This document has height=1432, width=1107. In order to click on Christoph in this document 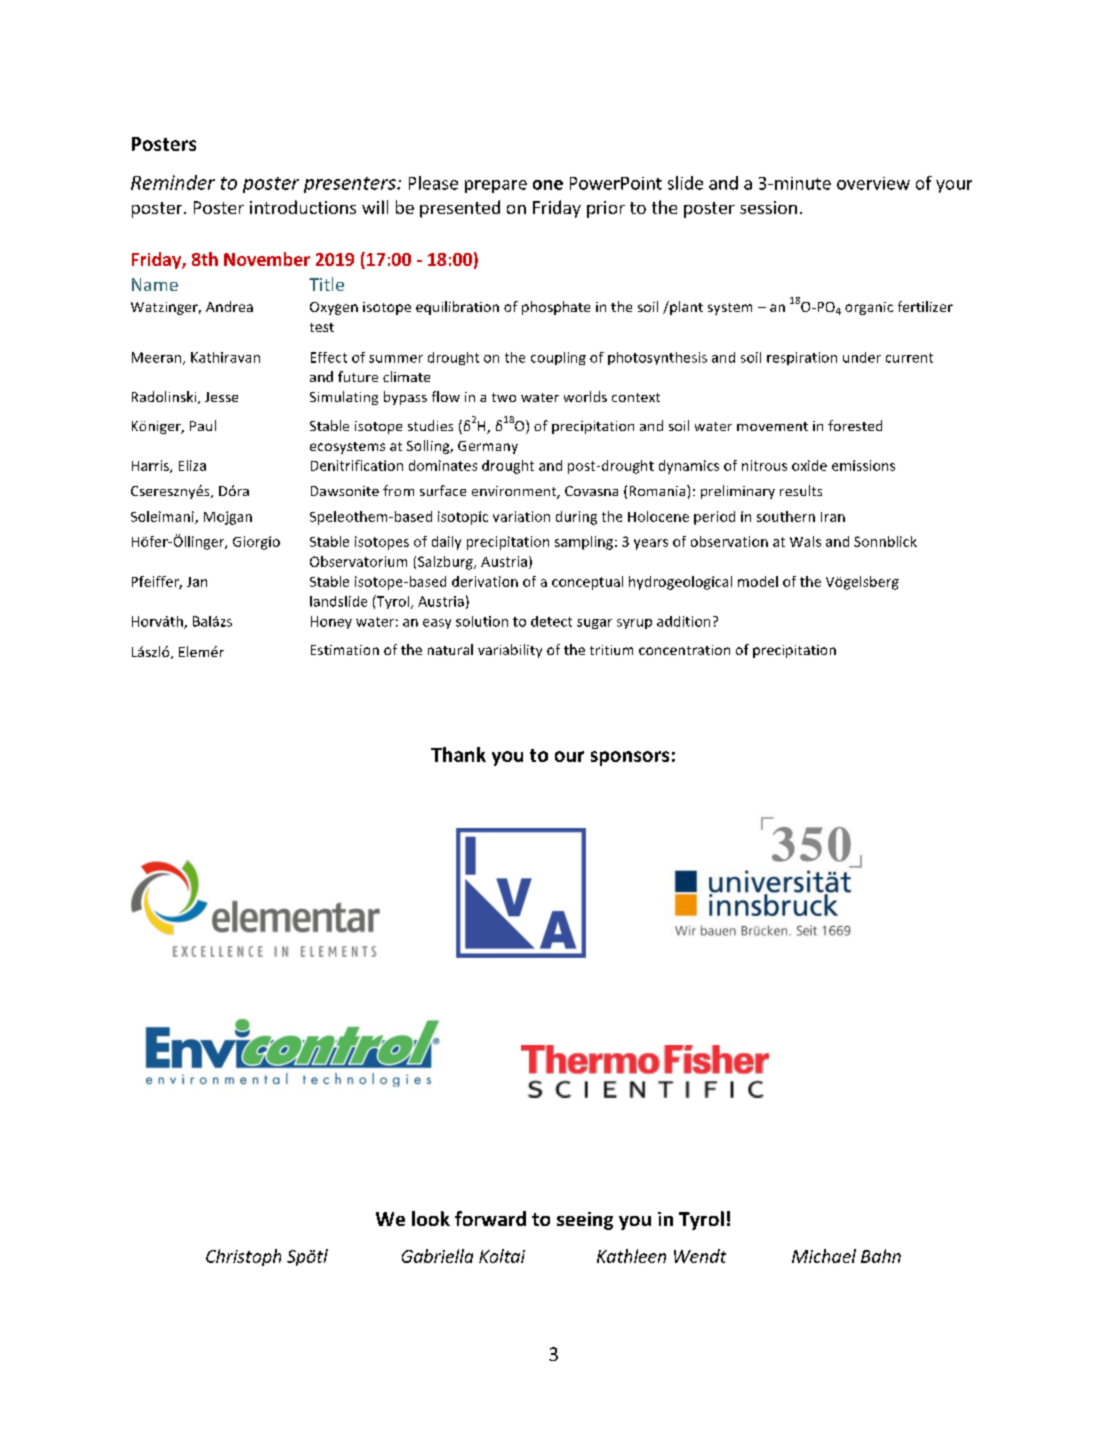, I will do `click(243, 1257)`.
